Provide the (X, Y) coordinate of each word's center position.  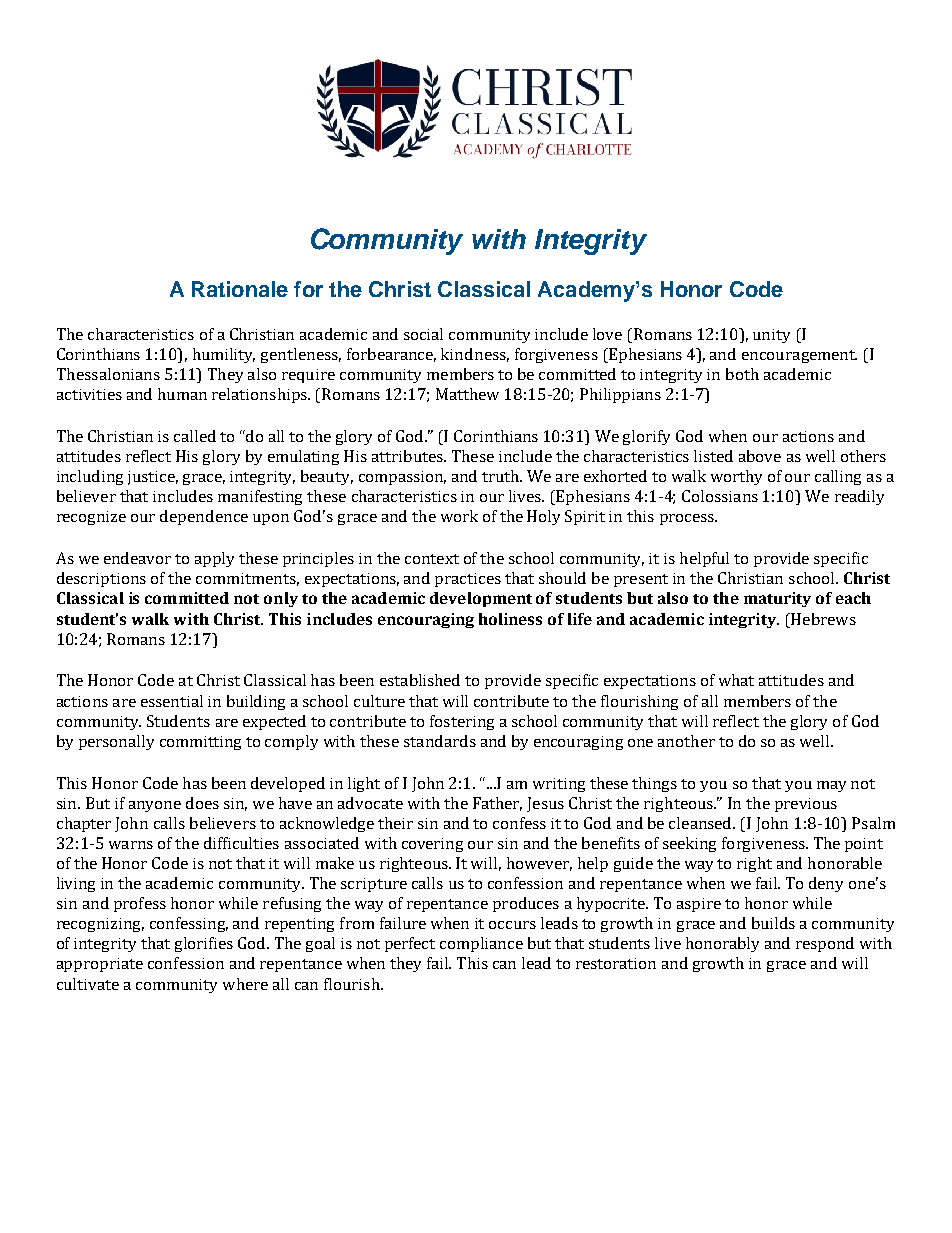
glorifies (204, 944)
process (688, 519)
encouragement (799, 356)
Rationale (240, 289)
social (423, 334)
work (459, 516)
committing (200, 743)
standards (440, 741)
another (686, 741)
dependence (204, 517)
